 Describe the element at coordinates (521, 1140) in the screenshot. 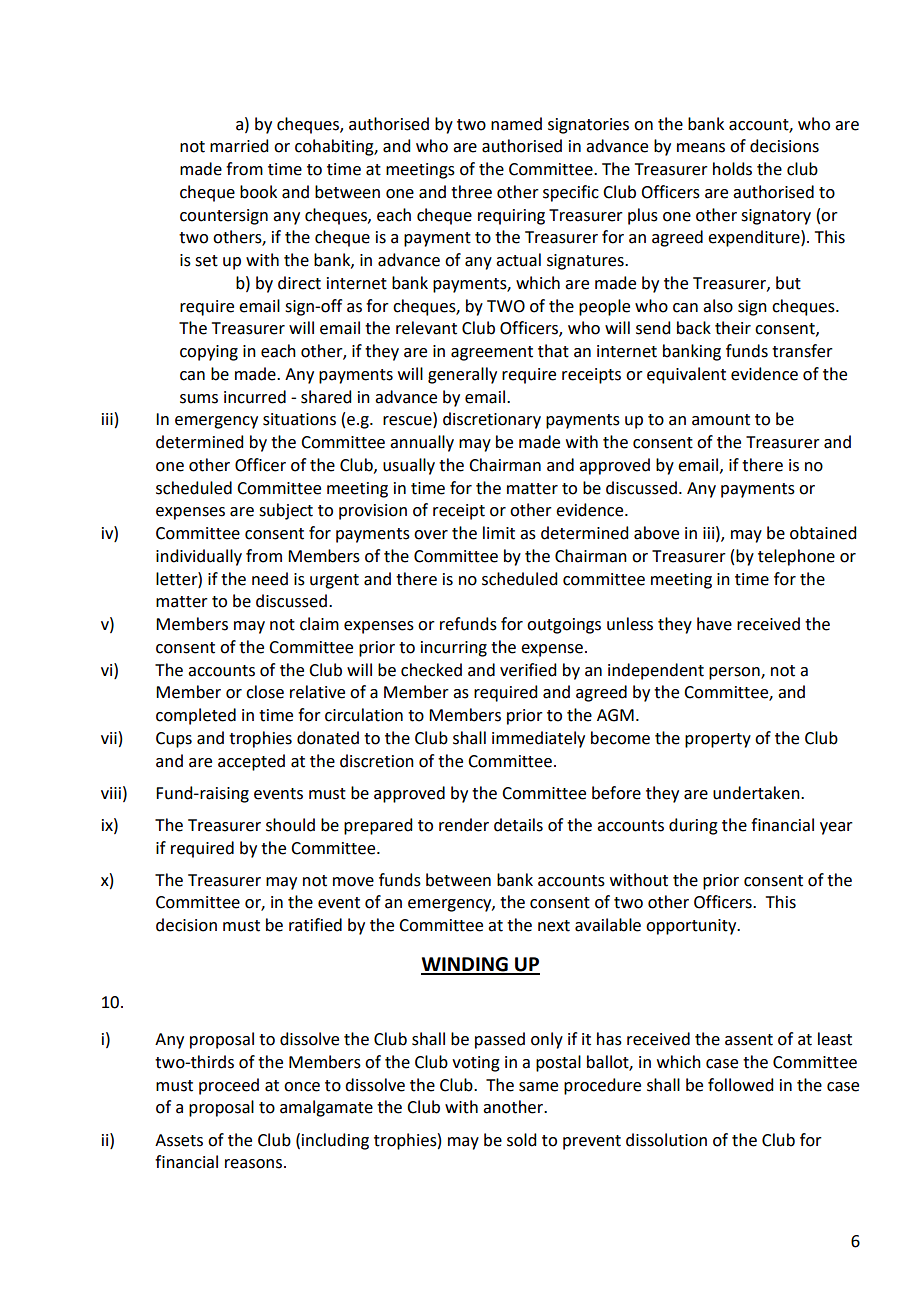

I see `sold` at that location.
